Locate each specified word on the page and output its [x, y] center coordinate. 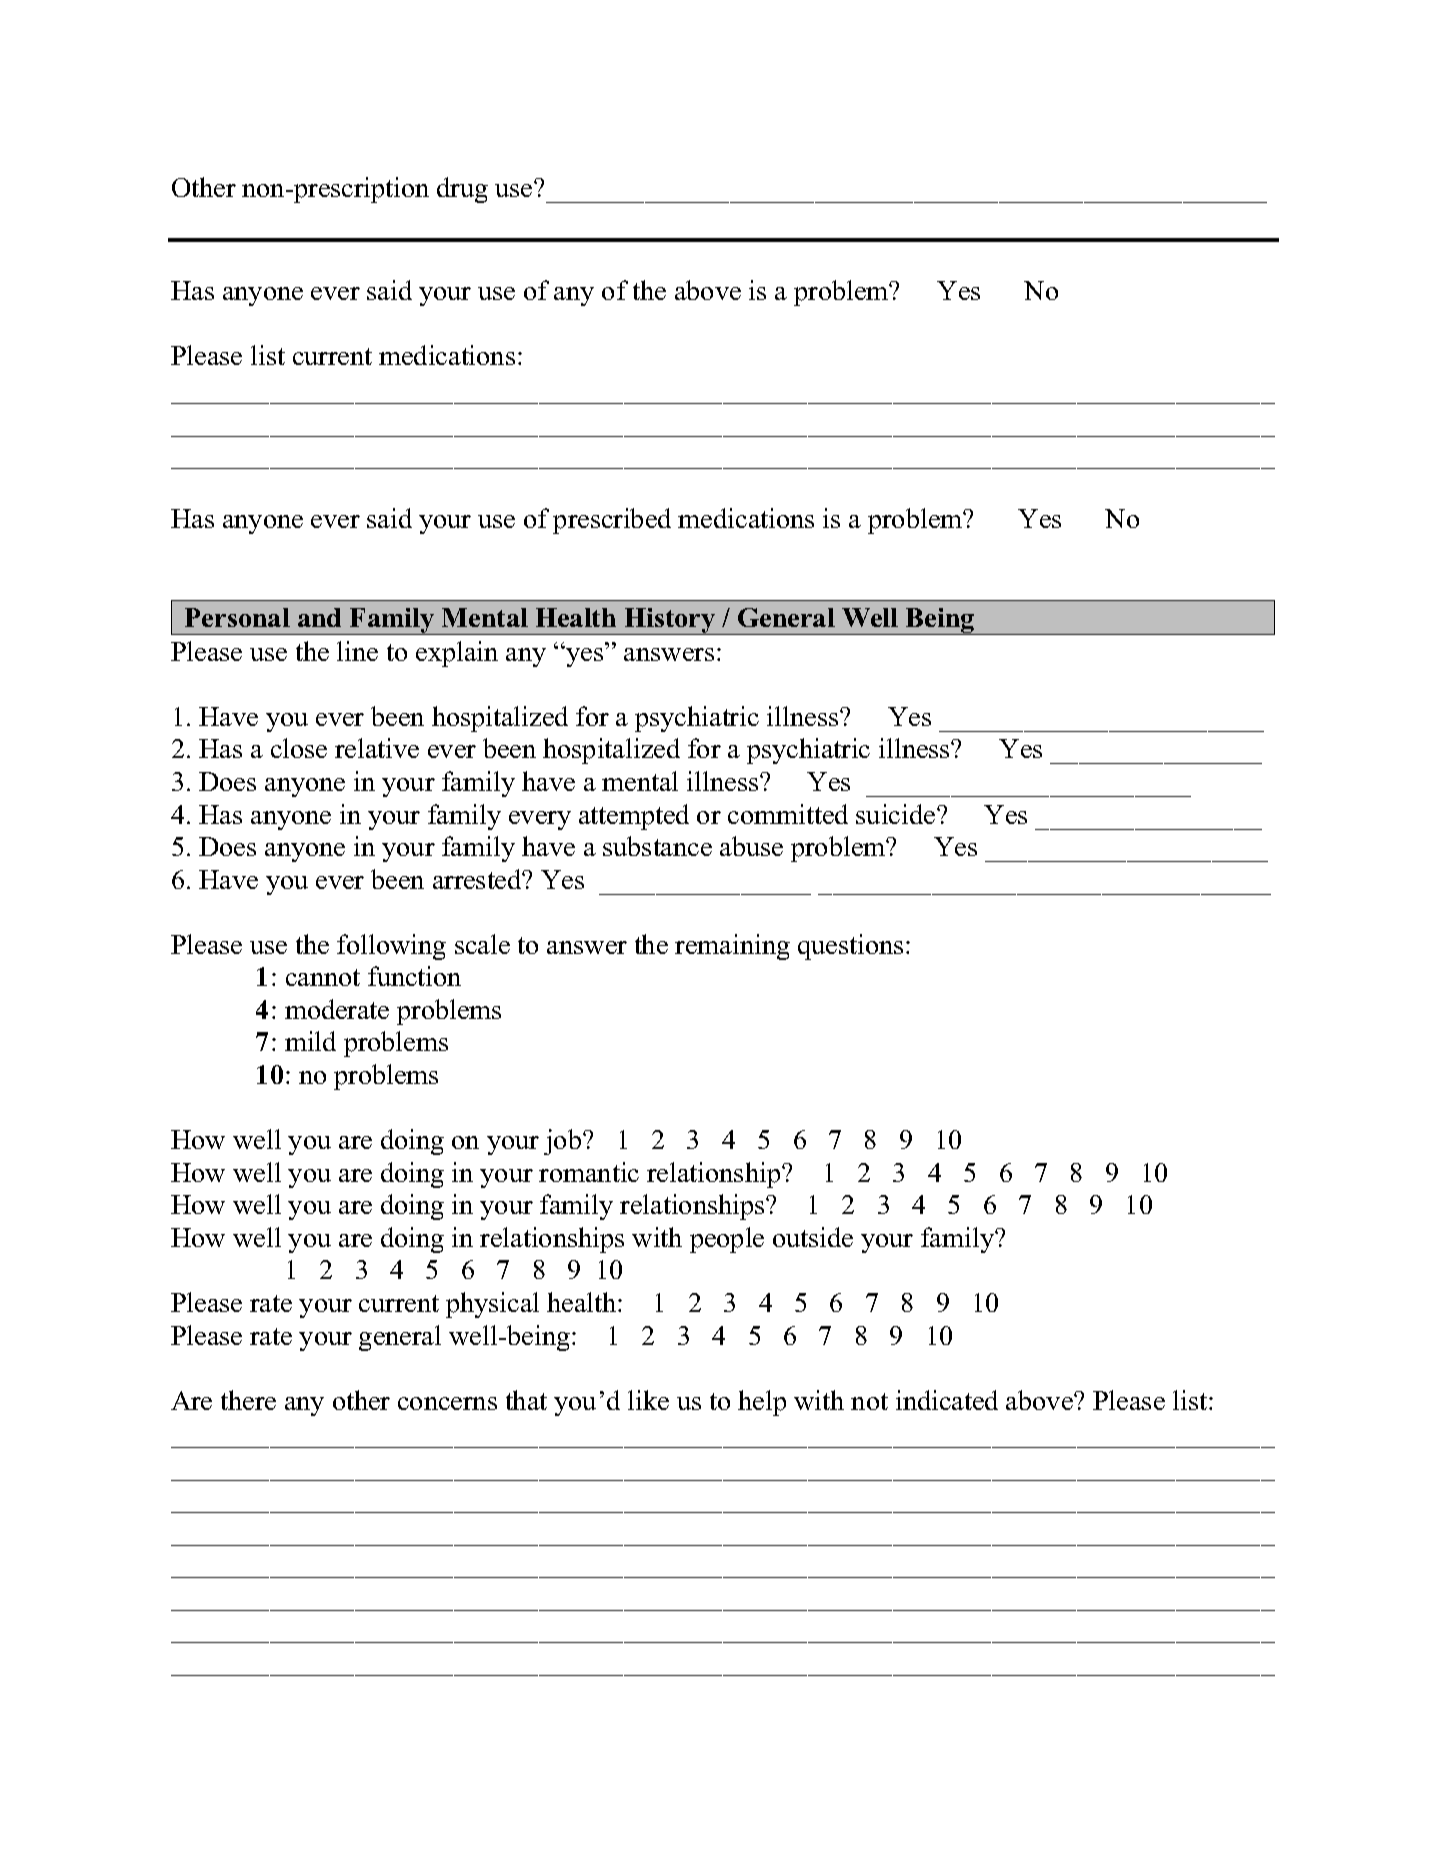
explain [457, 654]
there [248, 1400]
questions [850, 947]
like [648, 1400]
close [299, 748]
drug [462, 190]
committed [788, 814]
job [564, 1142]
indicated [947, 1400]
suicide [897, 814]
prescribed [612, 521]
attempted [634, 817]
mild [310, 1041]
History [670, 621]
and [319, 617]
